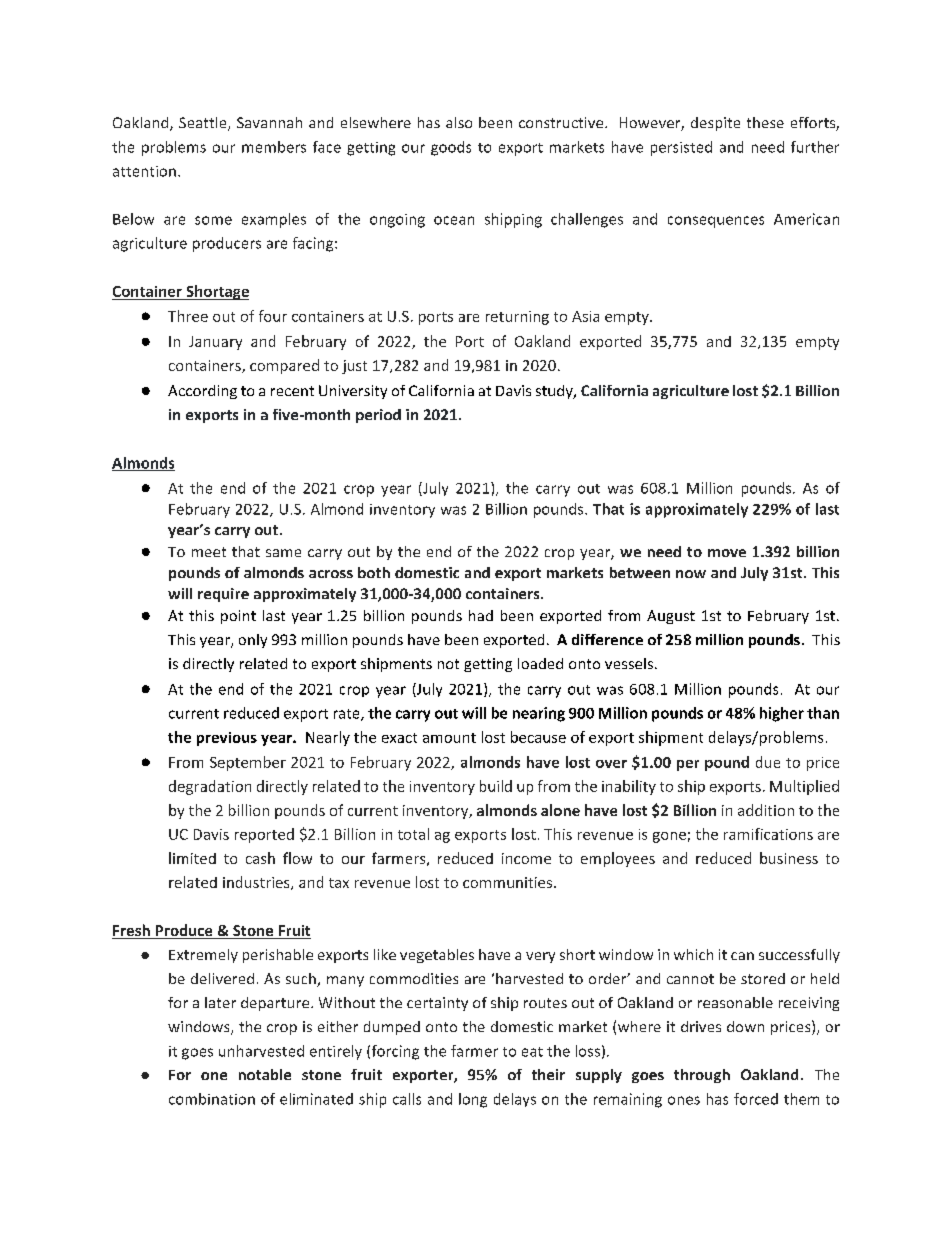 The height and width of the image is (1233, 952). Describe the element at coordinates (473, 1100) in the image. I see `long` at that location.
